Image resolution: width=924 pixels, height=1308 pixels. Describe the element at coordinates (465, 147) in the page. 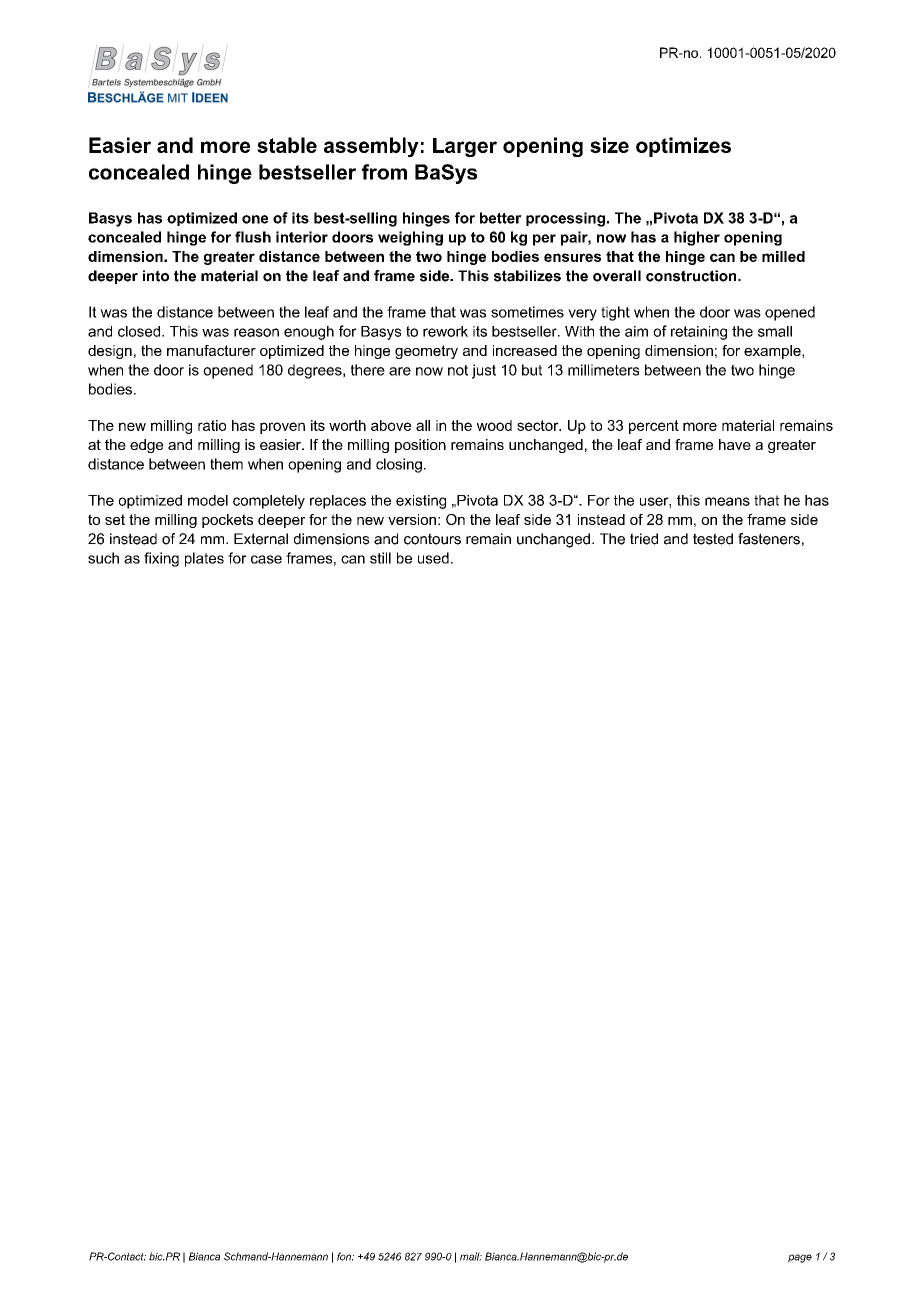

I see `Larger` at that location.
